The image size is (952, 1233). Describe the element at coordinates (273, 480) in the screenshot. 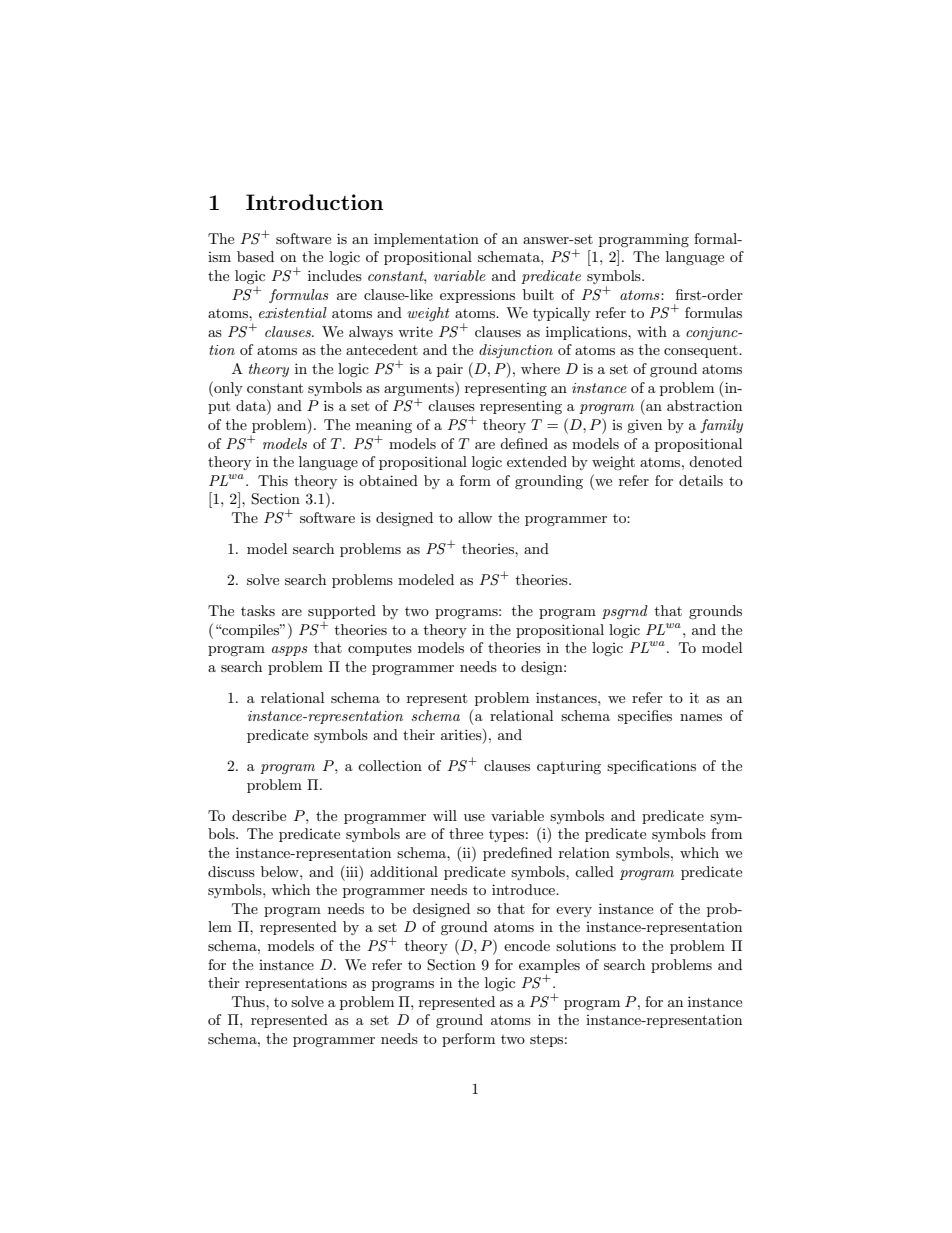

I see `This` at that location.
